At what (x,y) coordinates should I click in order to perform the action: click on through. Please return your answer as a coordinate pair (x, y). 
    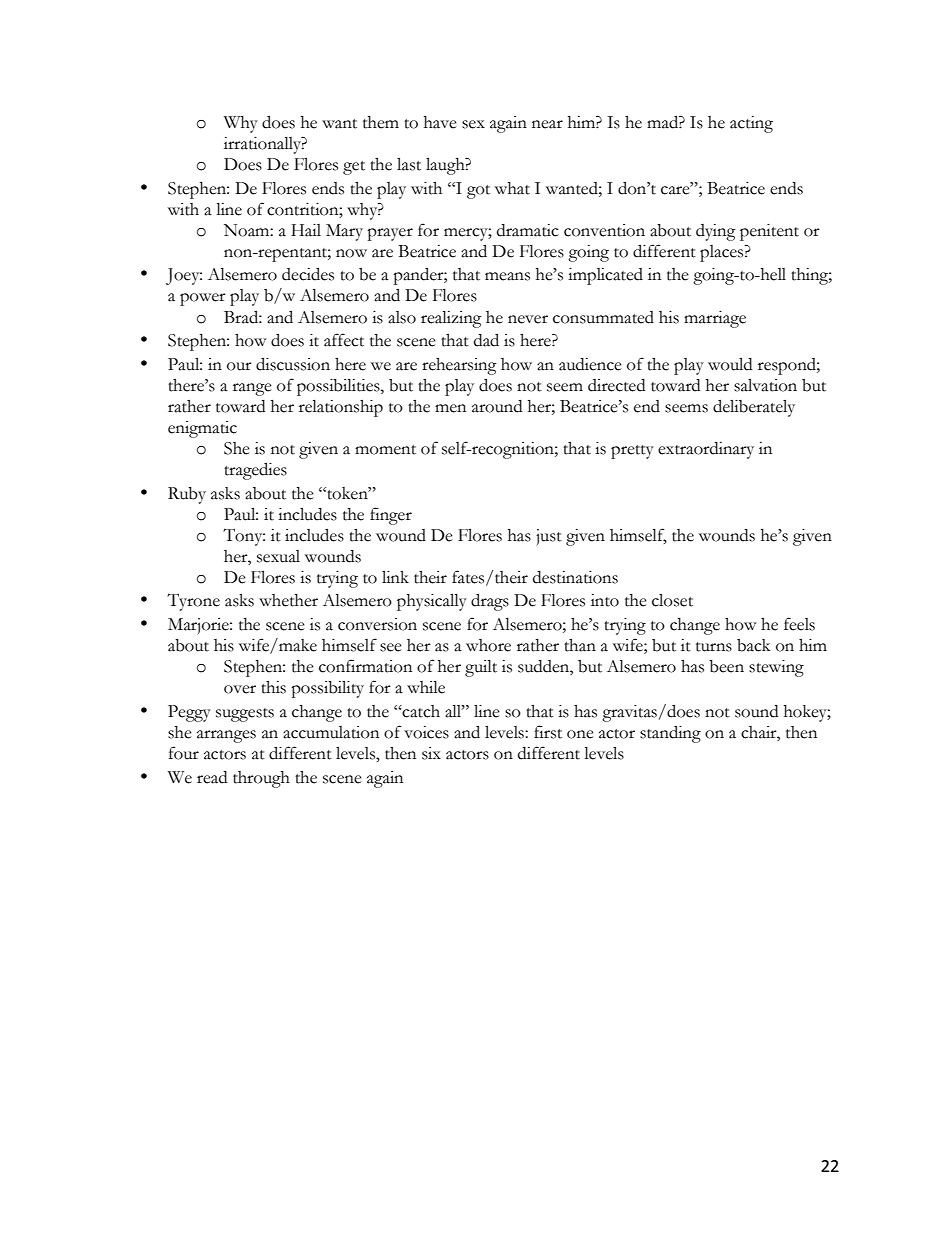
    Looking at the image, I should click on (261, 779).
